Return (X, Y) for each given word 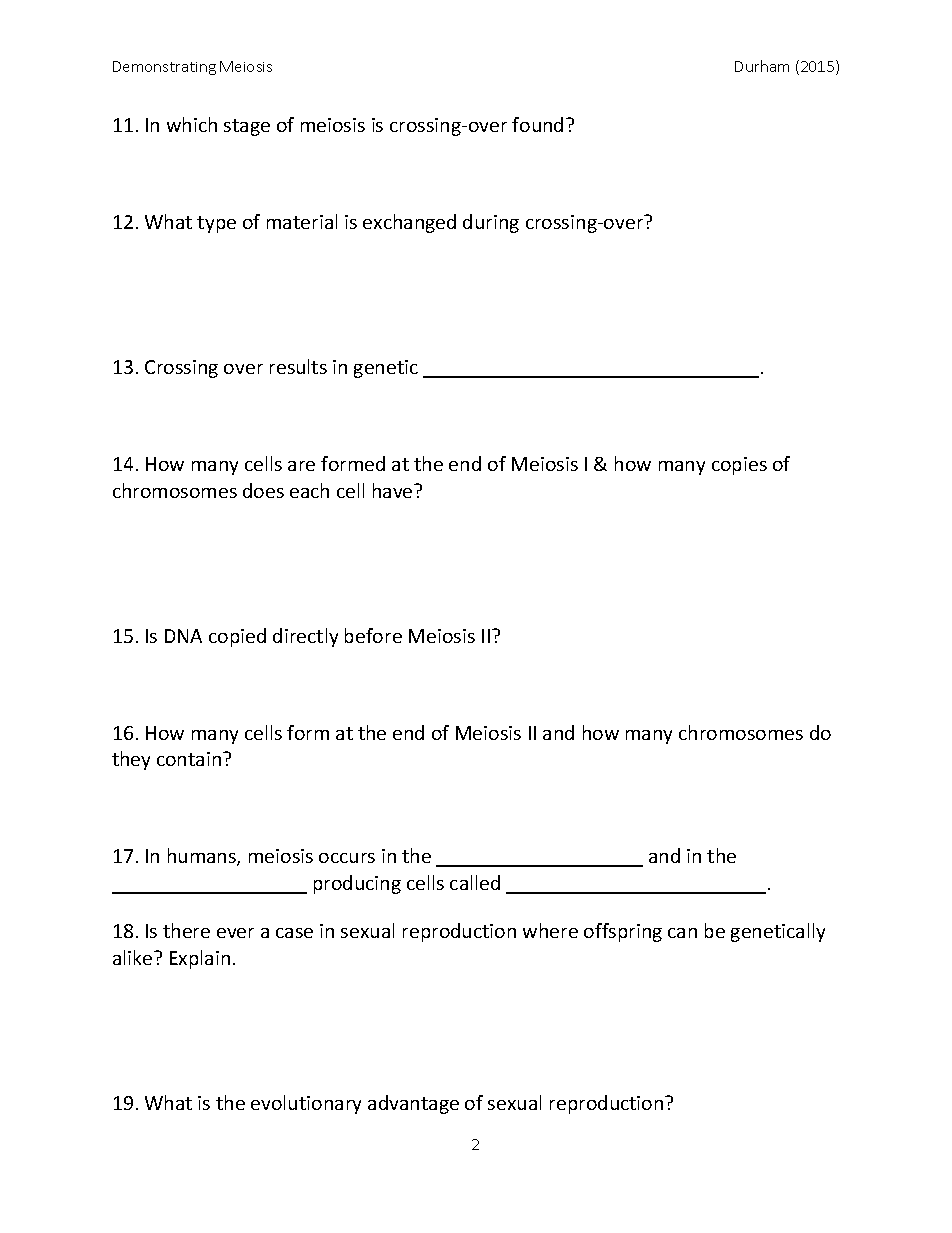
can (682, 933)
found (537, 124)
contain (190, 759)
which (192, 124)
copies (739, 466)
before (373, 635)
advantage (413, 1104)
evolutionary (306, 1104)
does (263, 490)
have (394, 490)
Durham (762, 66)
